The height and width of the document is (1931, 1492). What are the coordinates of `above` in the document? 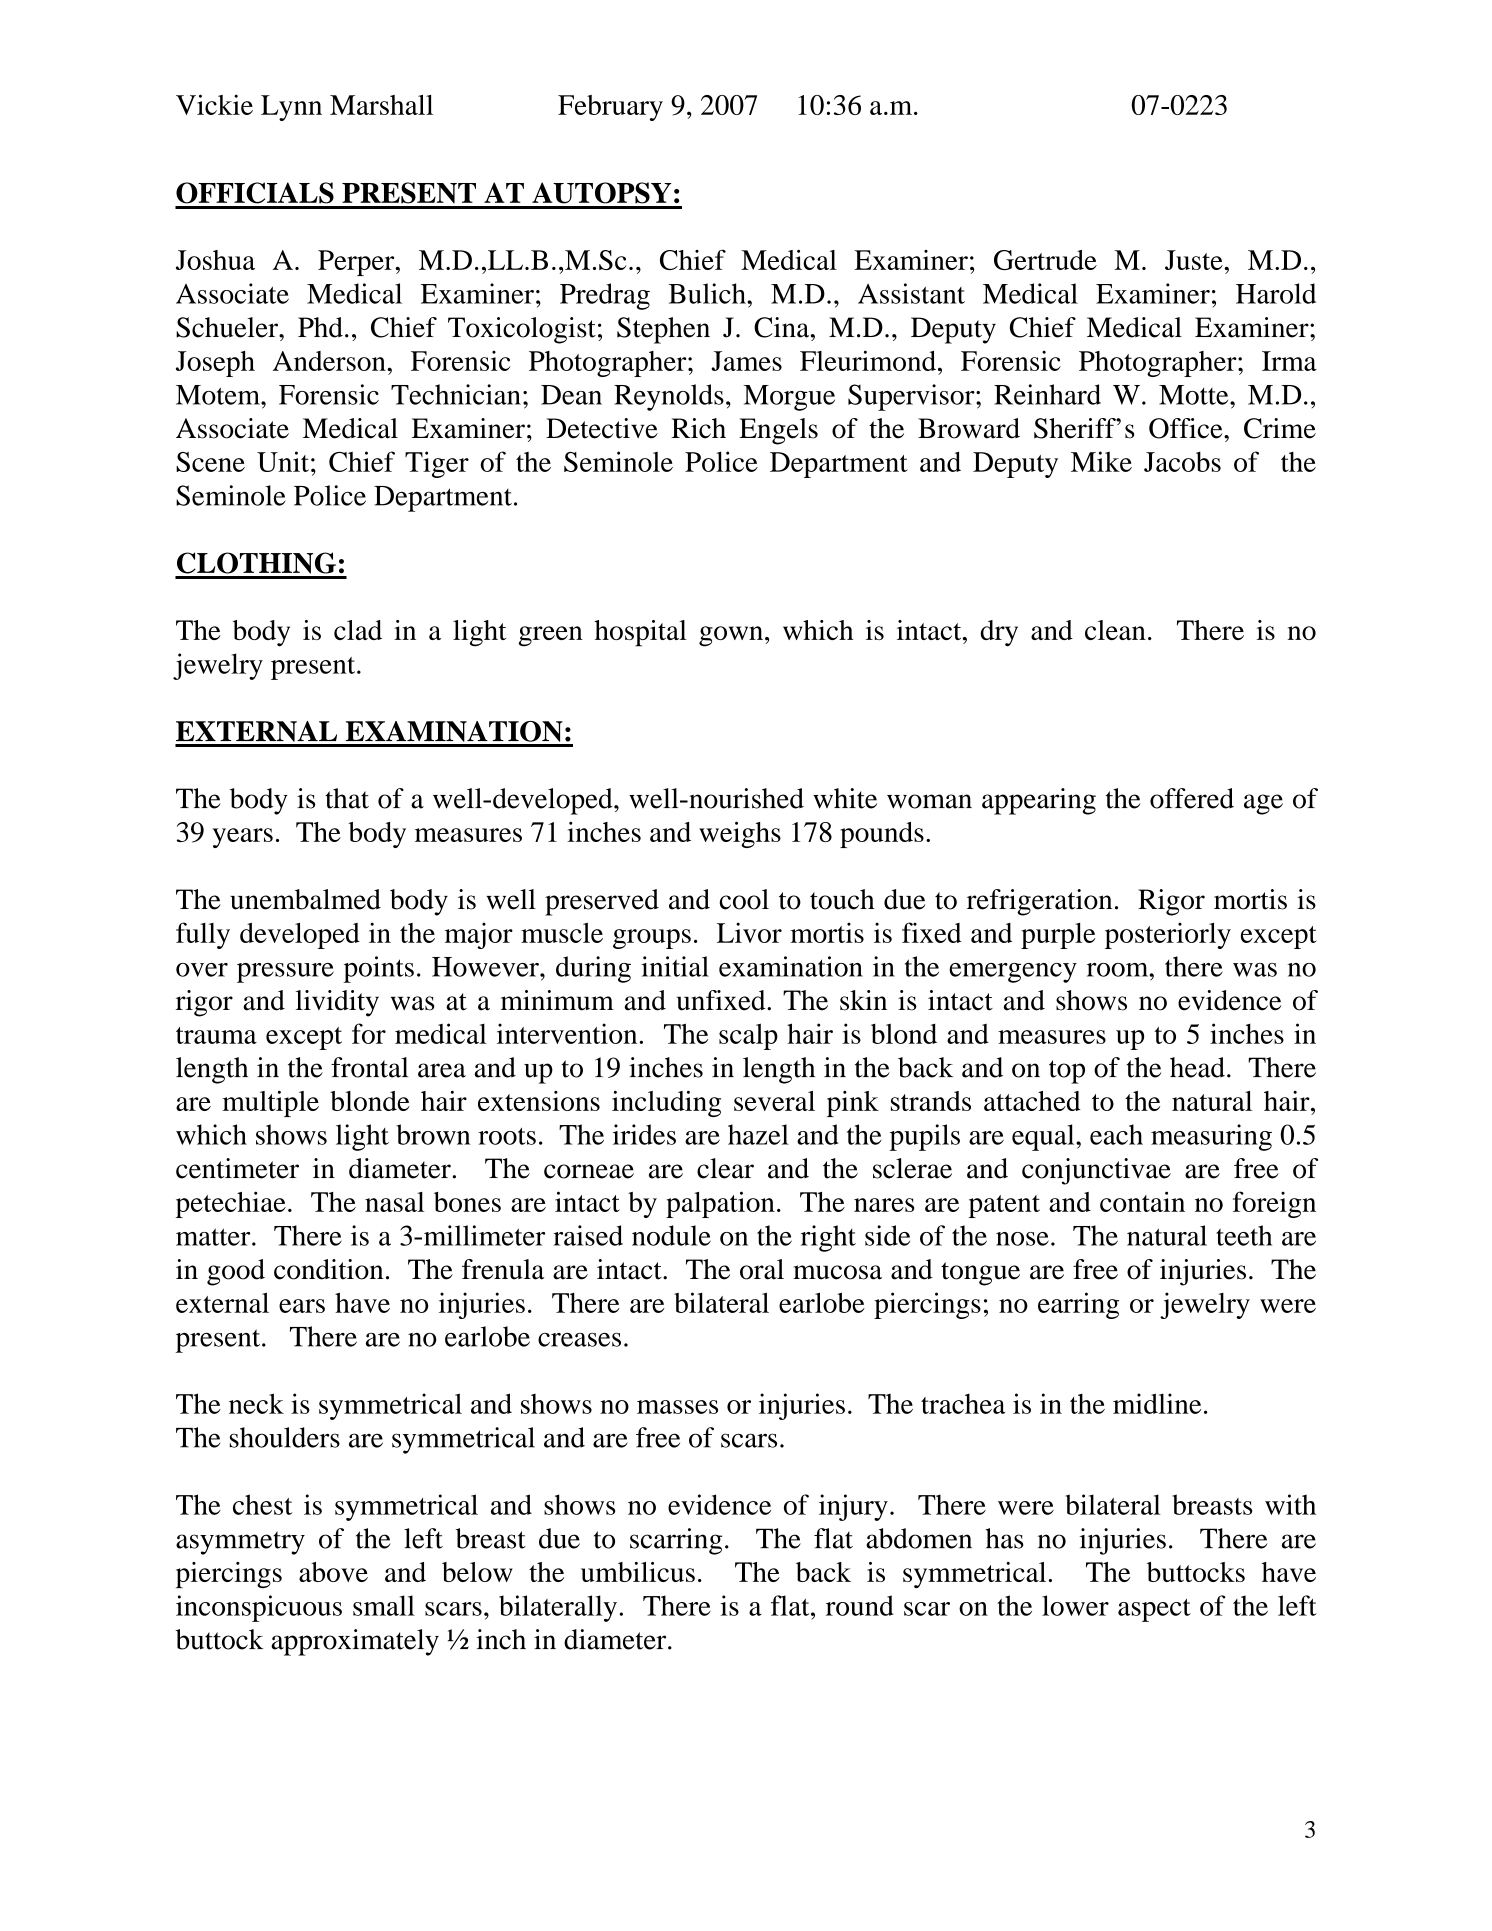 It's located at (333, 1572).
